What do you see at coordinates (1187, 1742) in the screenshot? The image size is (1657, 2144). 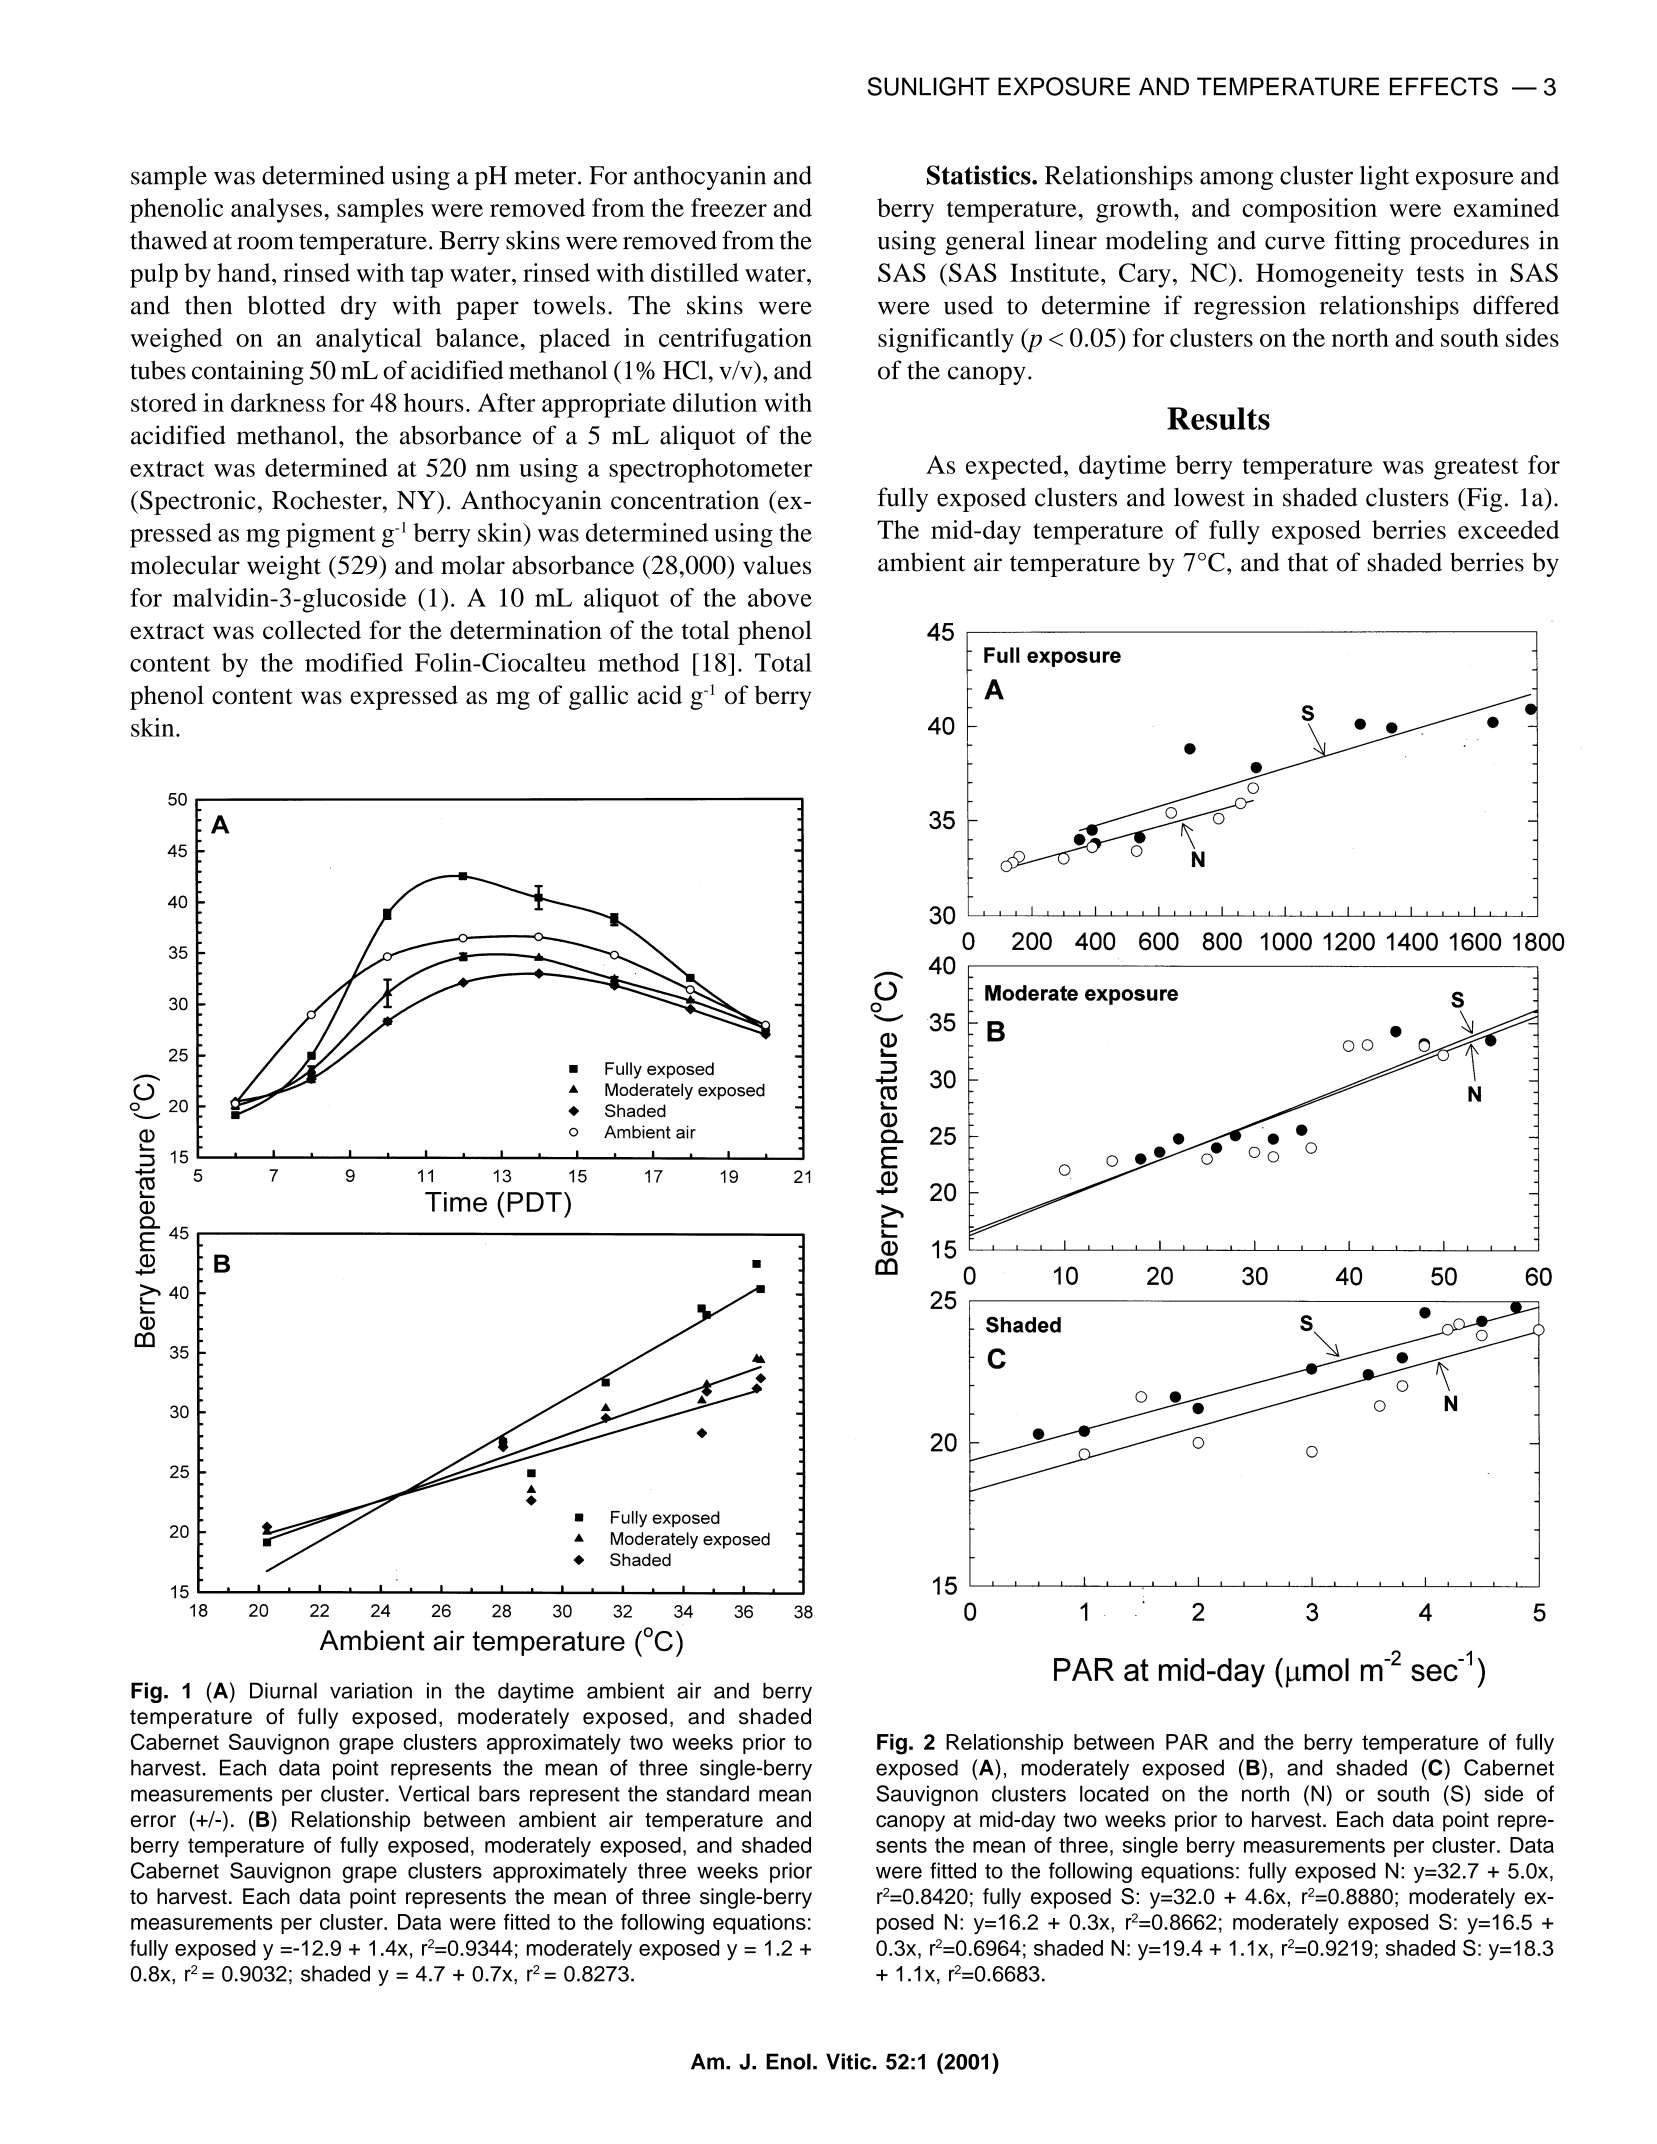 I see `PAR` at bounding box center [1187, 1742].
